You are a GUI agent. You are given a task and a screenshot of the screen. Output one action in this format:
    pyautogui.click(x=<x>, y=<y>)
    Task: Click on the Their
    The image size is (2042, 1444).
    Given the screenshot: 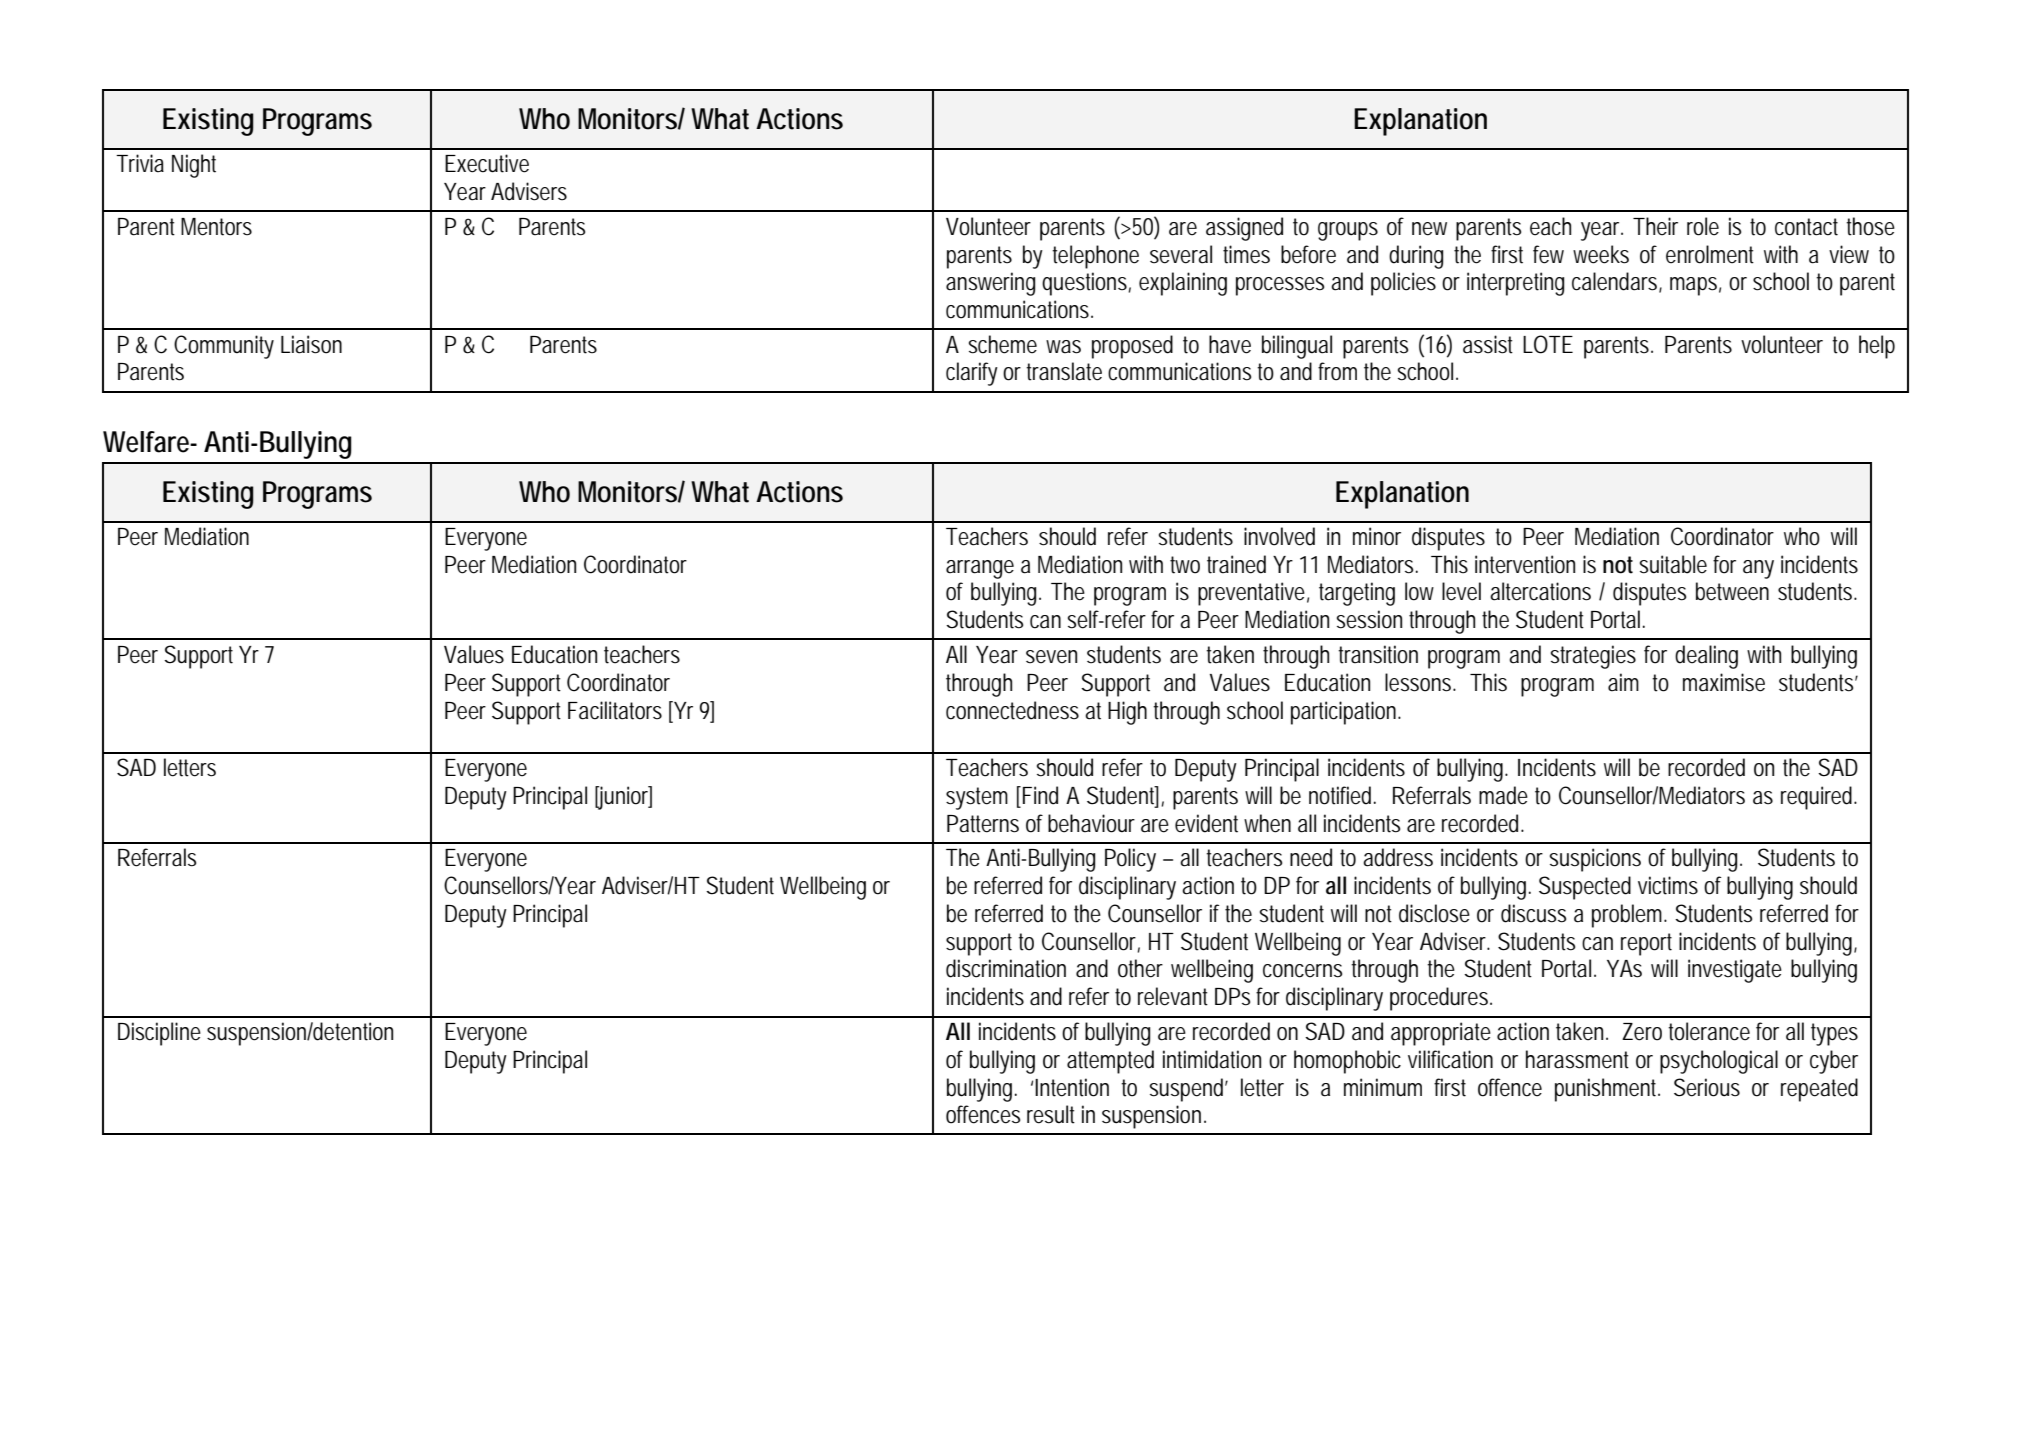 What is the action you would take?
    pyautogui.click(x=1655, y=226)
